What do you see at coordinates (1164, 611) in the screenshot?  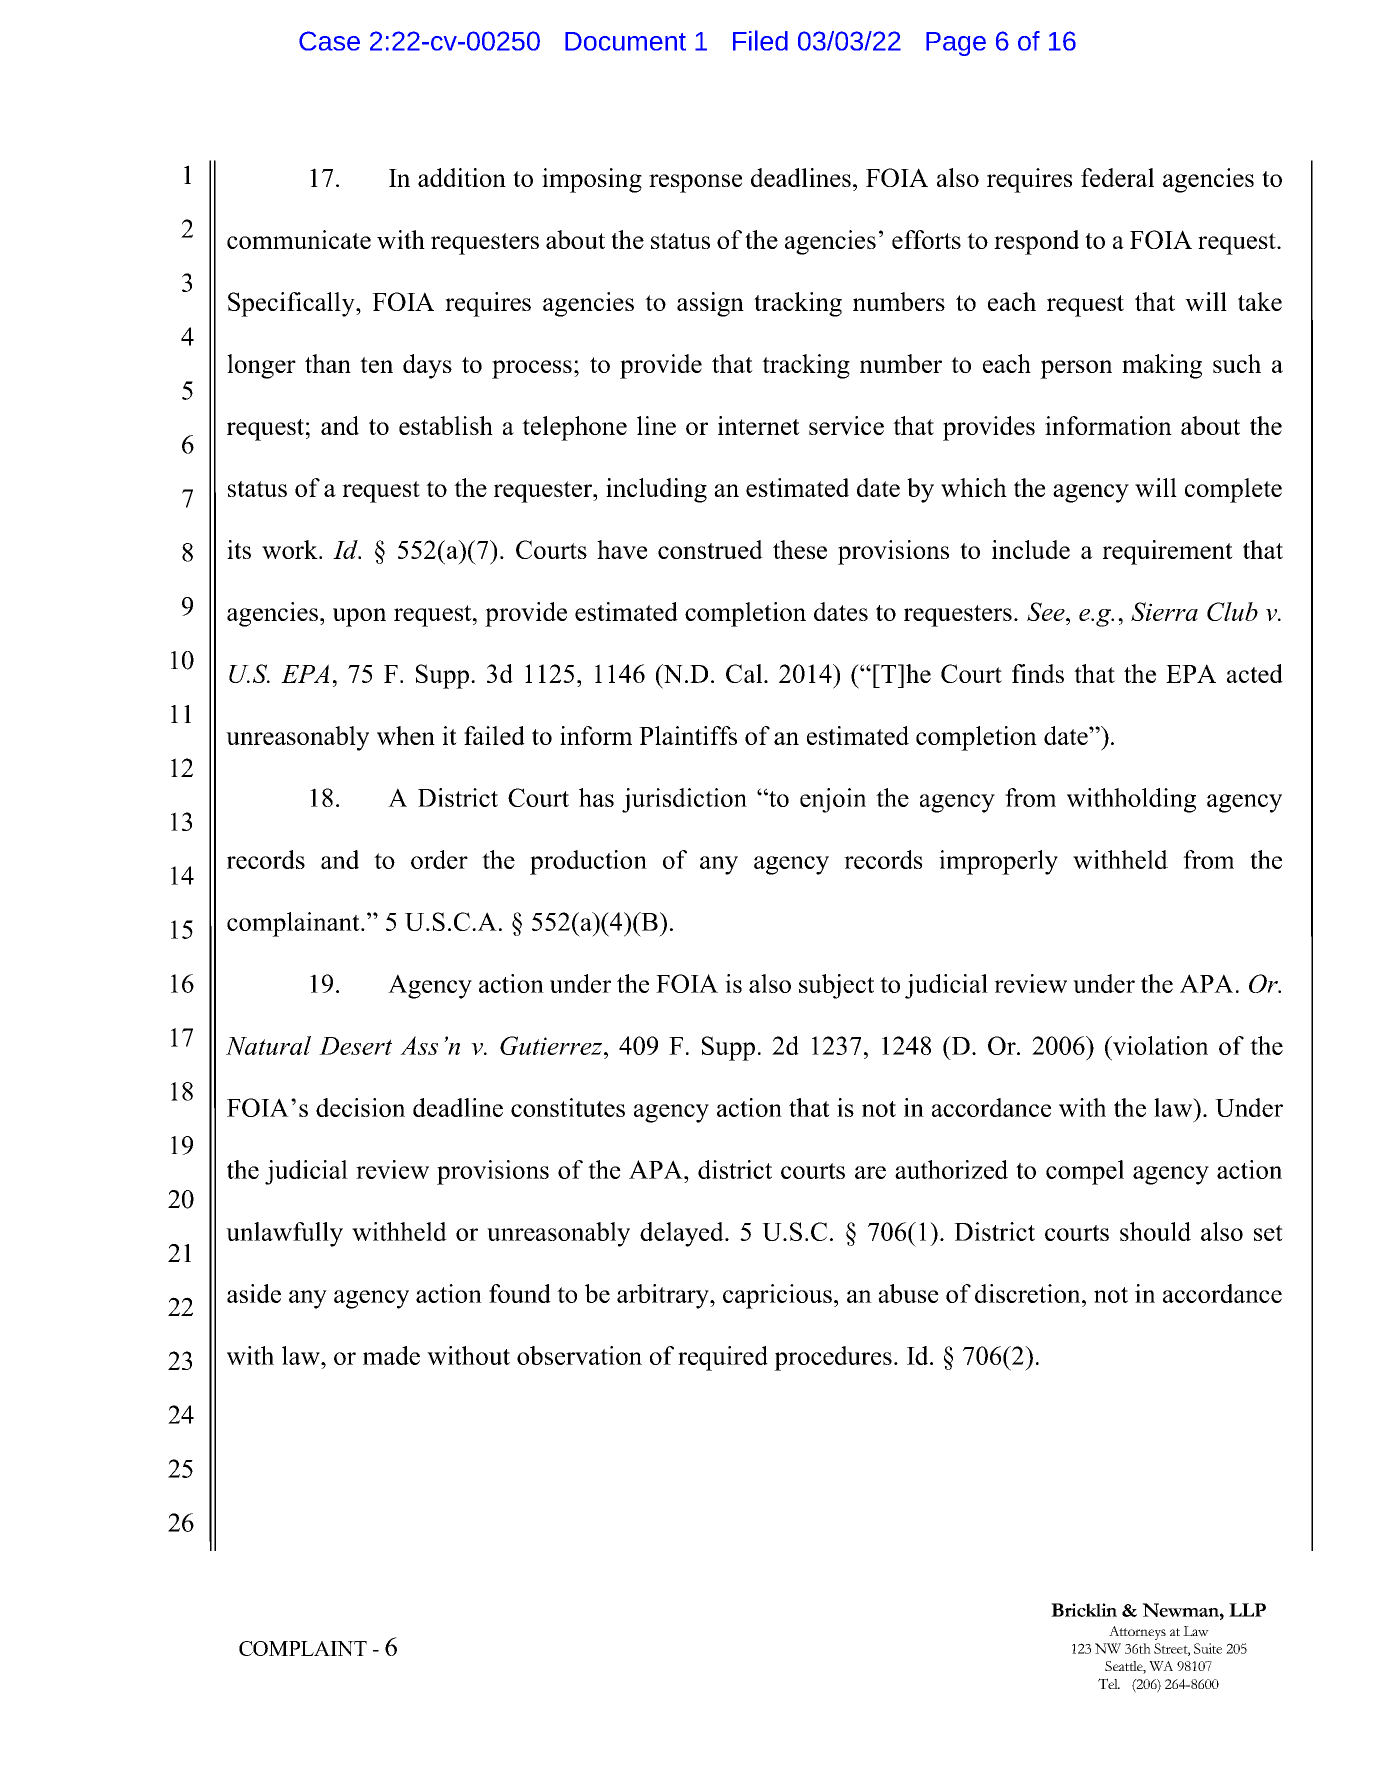 I see `Sierra` at bounding box center [1164, 611].
